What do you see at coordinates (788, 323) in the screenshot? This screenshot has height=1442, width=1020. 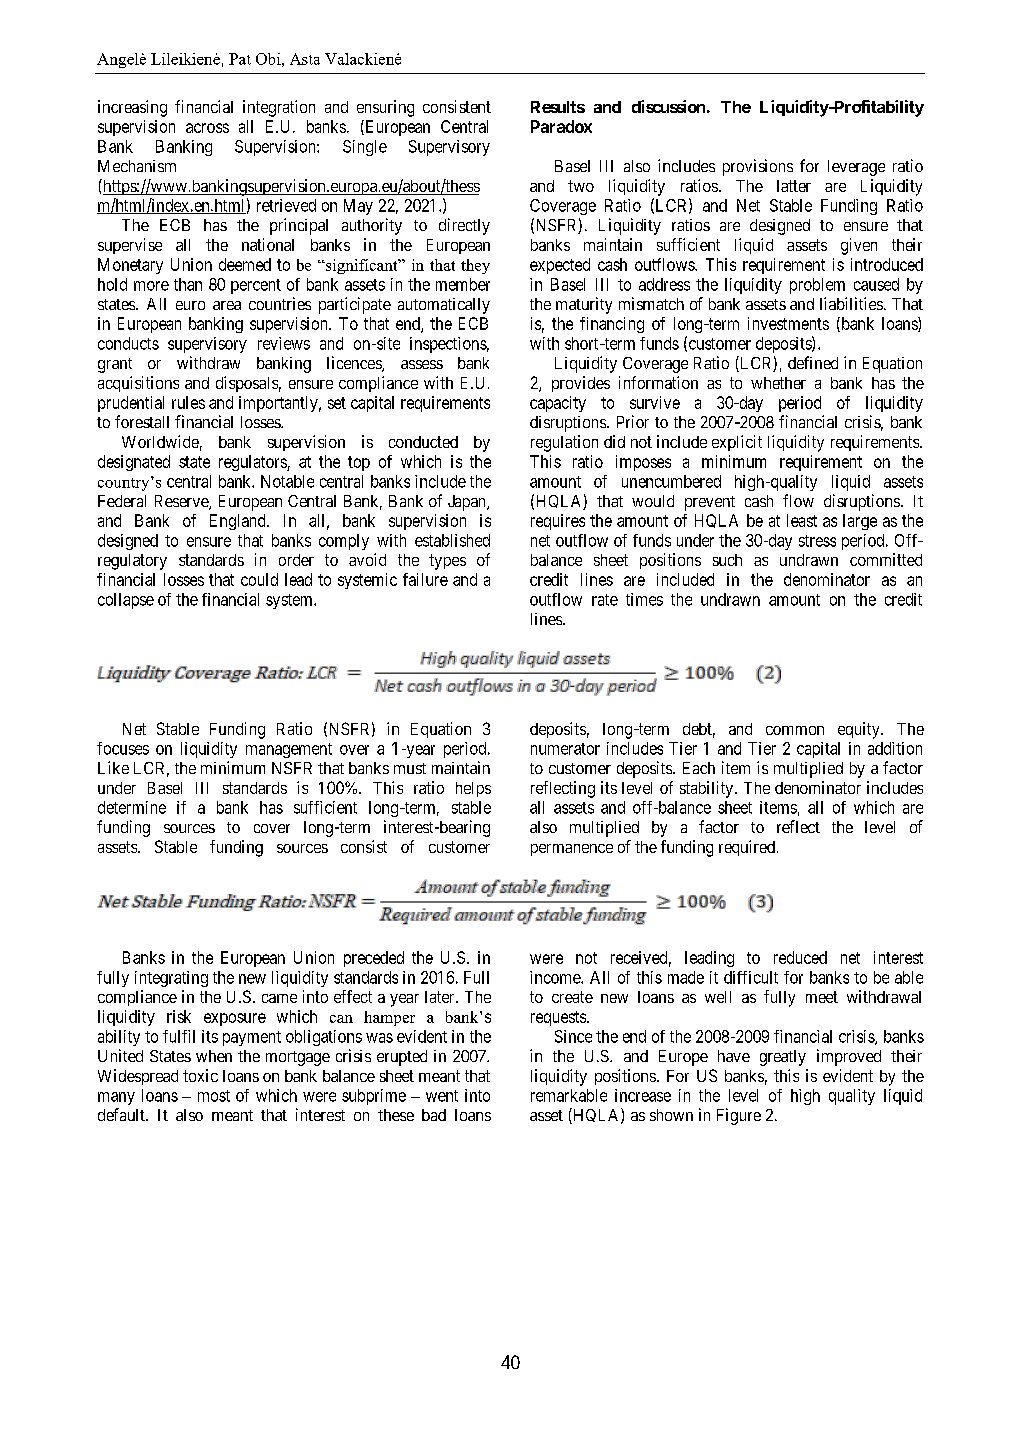 I see `investments` at bounding box center [788, 323].
